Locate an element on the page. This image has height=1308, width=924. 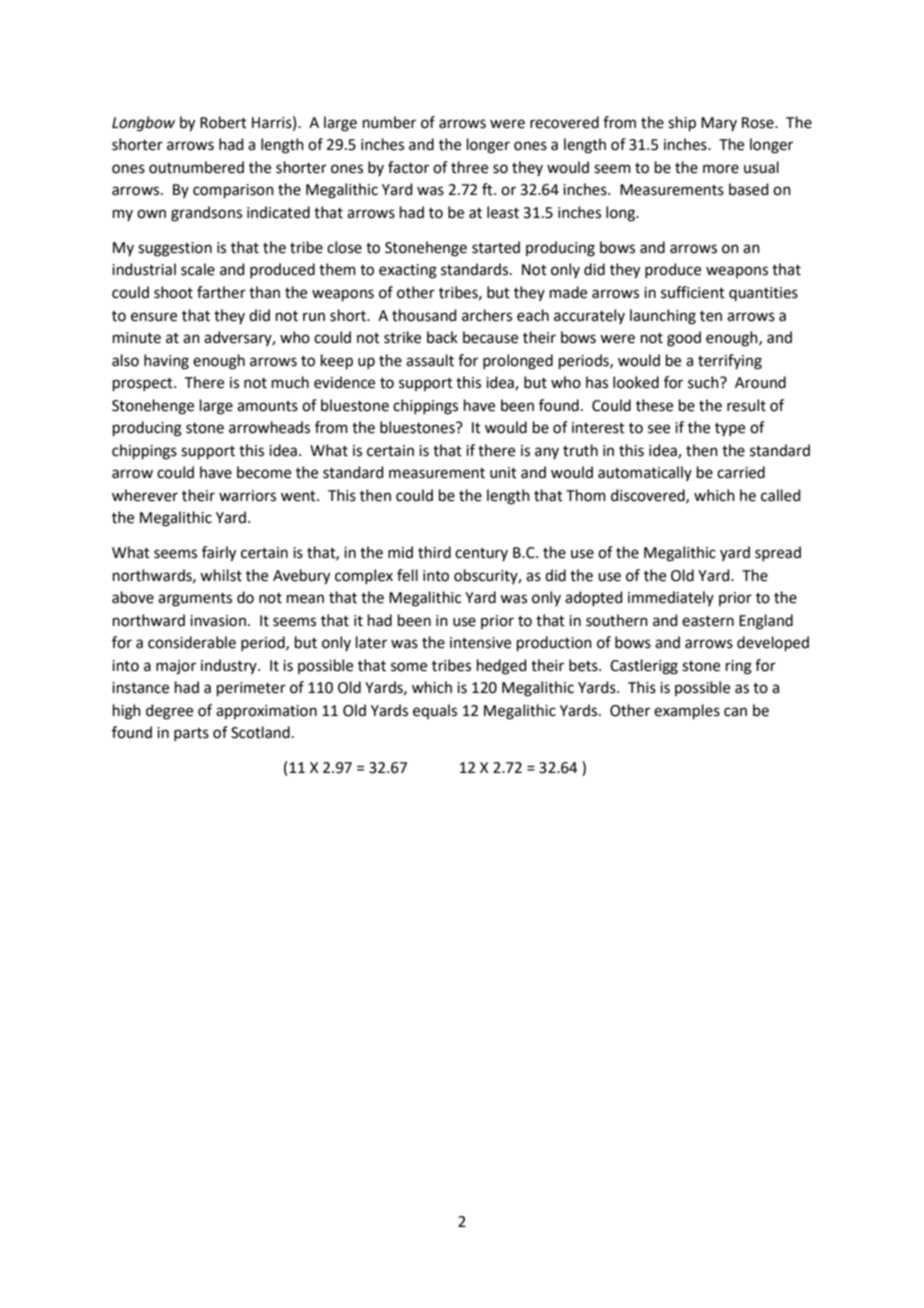
third is located at coordinates (434, 552).
